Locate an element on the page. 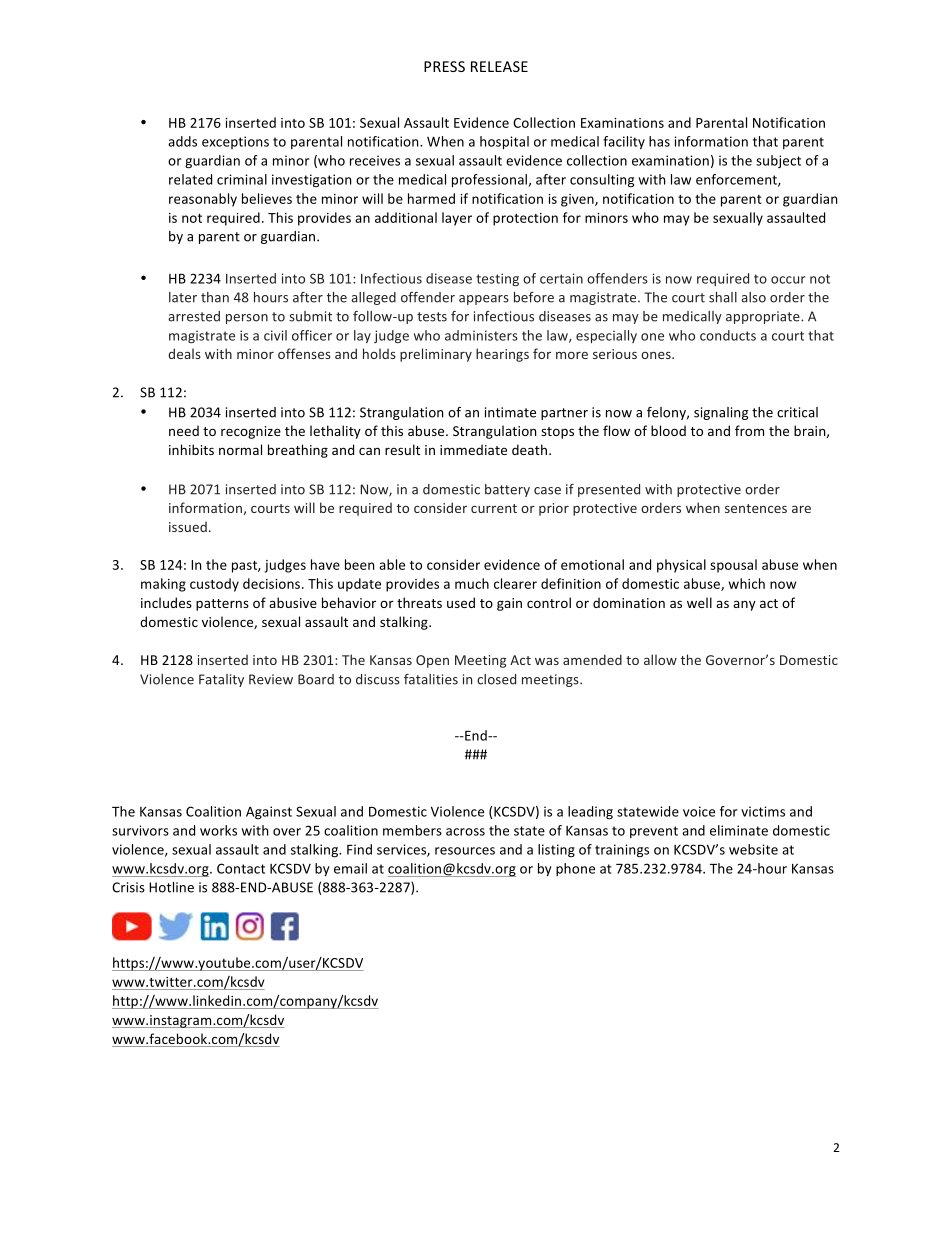 This document has height=1233, width=952. resources is located at coordinates (465, 851).
